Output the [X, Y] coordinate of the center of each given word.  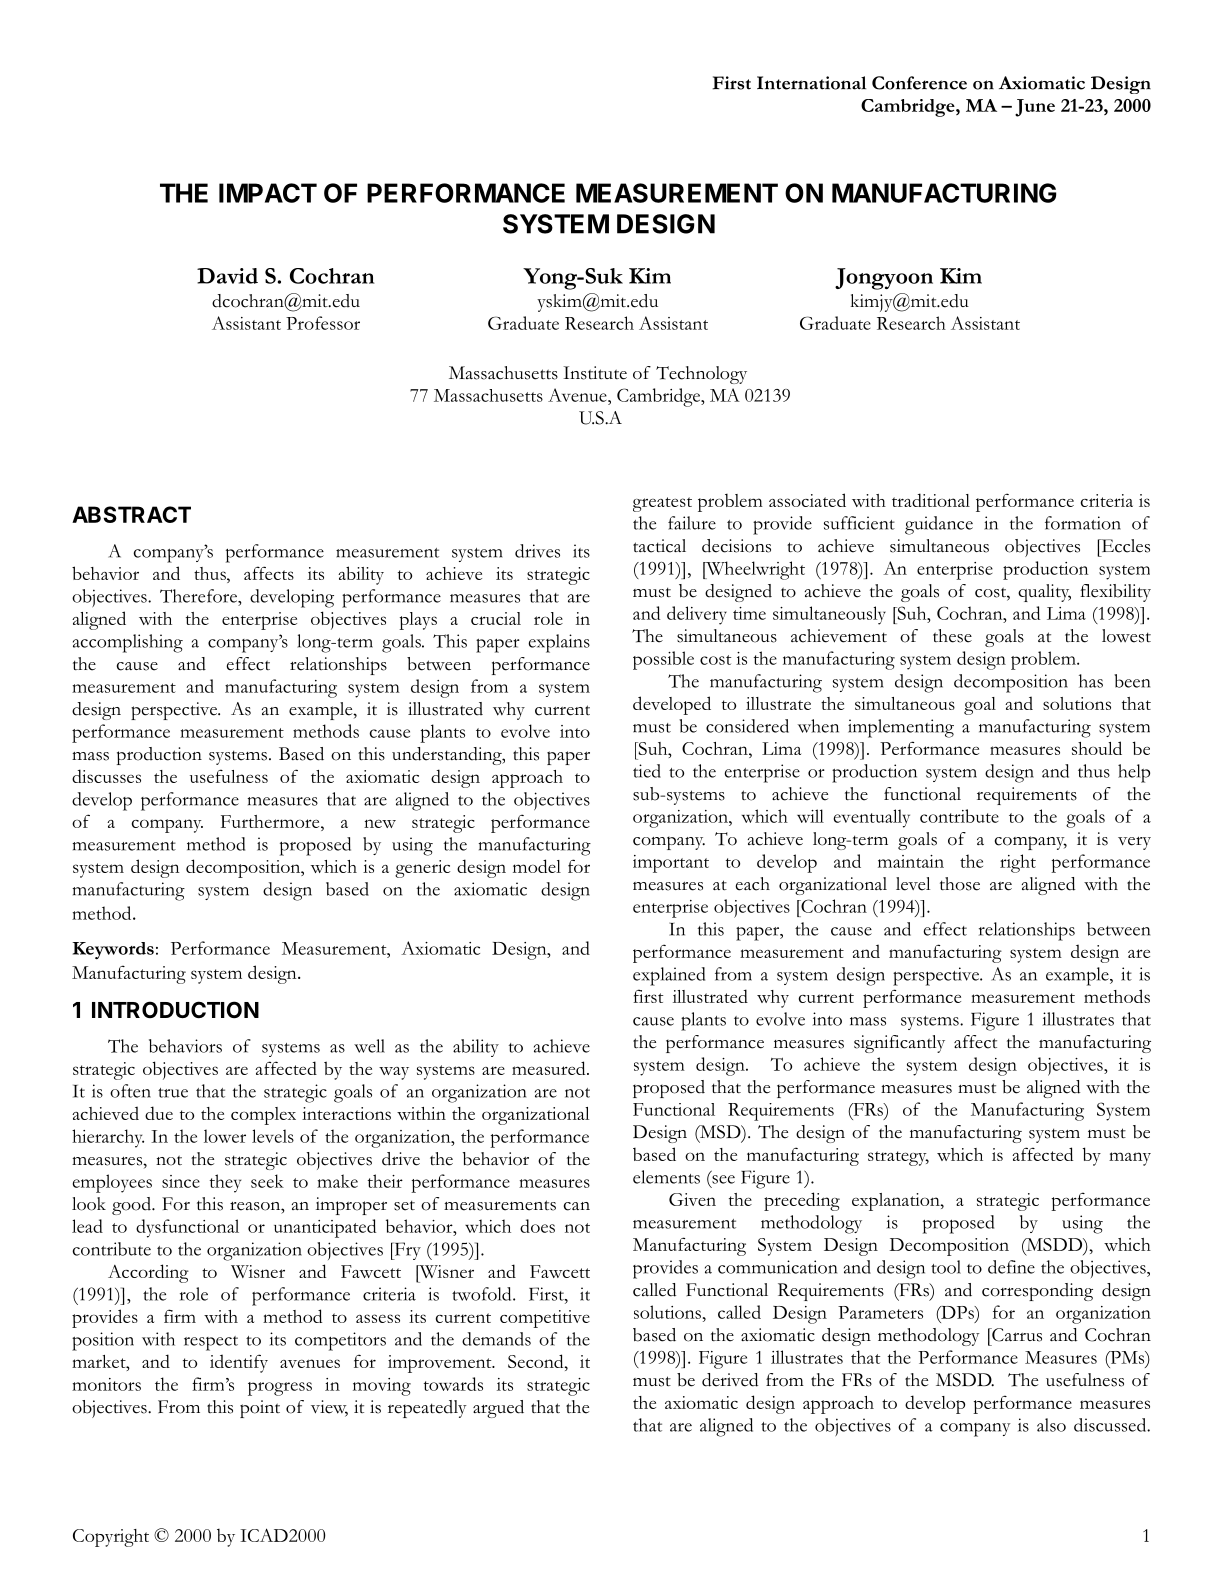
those [960, 884]
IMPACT [268, 193]
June [1035, 108]
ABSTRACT [131, 514]
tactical [659, 546]
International [811, 83]
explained [669, 976]
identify [239, 1363]
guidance [939, 525]
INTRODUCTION [175, 1009]
